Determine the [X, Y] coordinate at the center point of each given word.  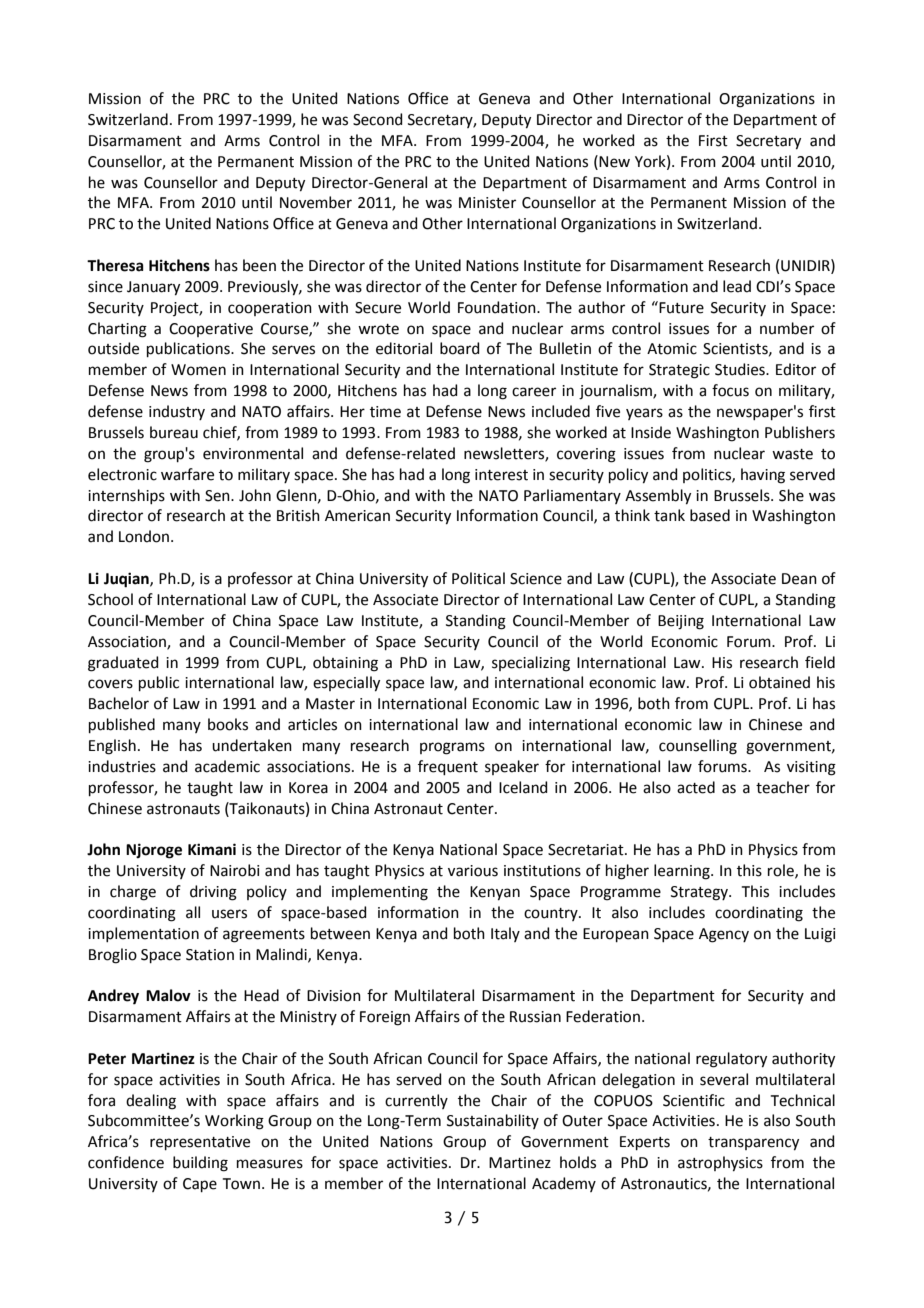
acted [696, 787]
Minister [487, 203]
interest [501, 475]
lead [737, 286]
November [316, 202]
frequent [448, 767]
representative [200, 1143]
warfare [187, 474]
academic [227, 766]
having [763, 476]
